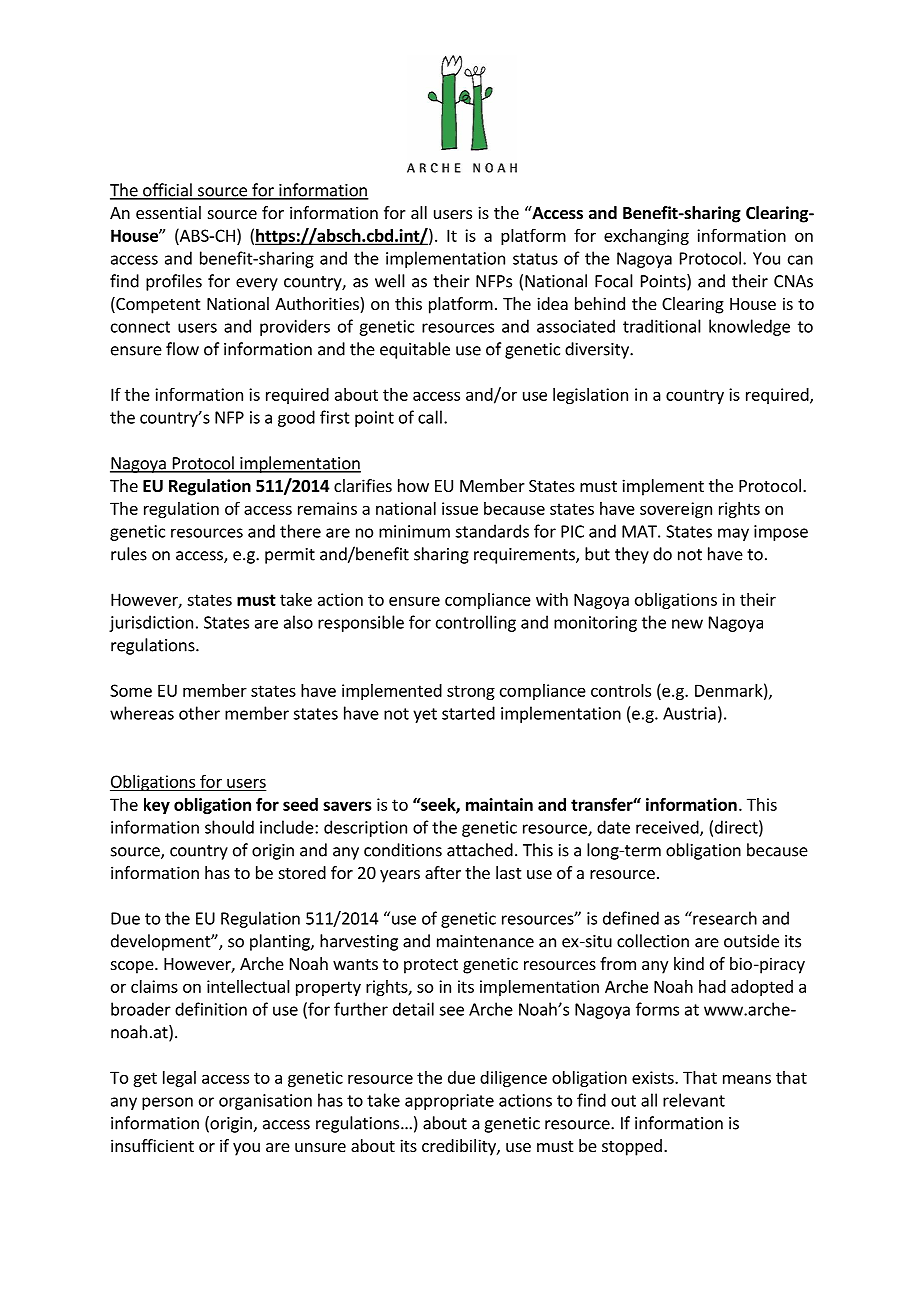 This screenshot has width=924, height=1308. What do you see at coordinates (471, 692) in the screenshot?
I see `strong` at bounding box center [471, 692].
